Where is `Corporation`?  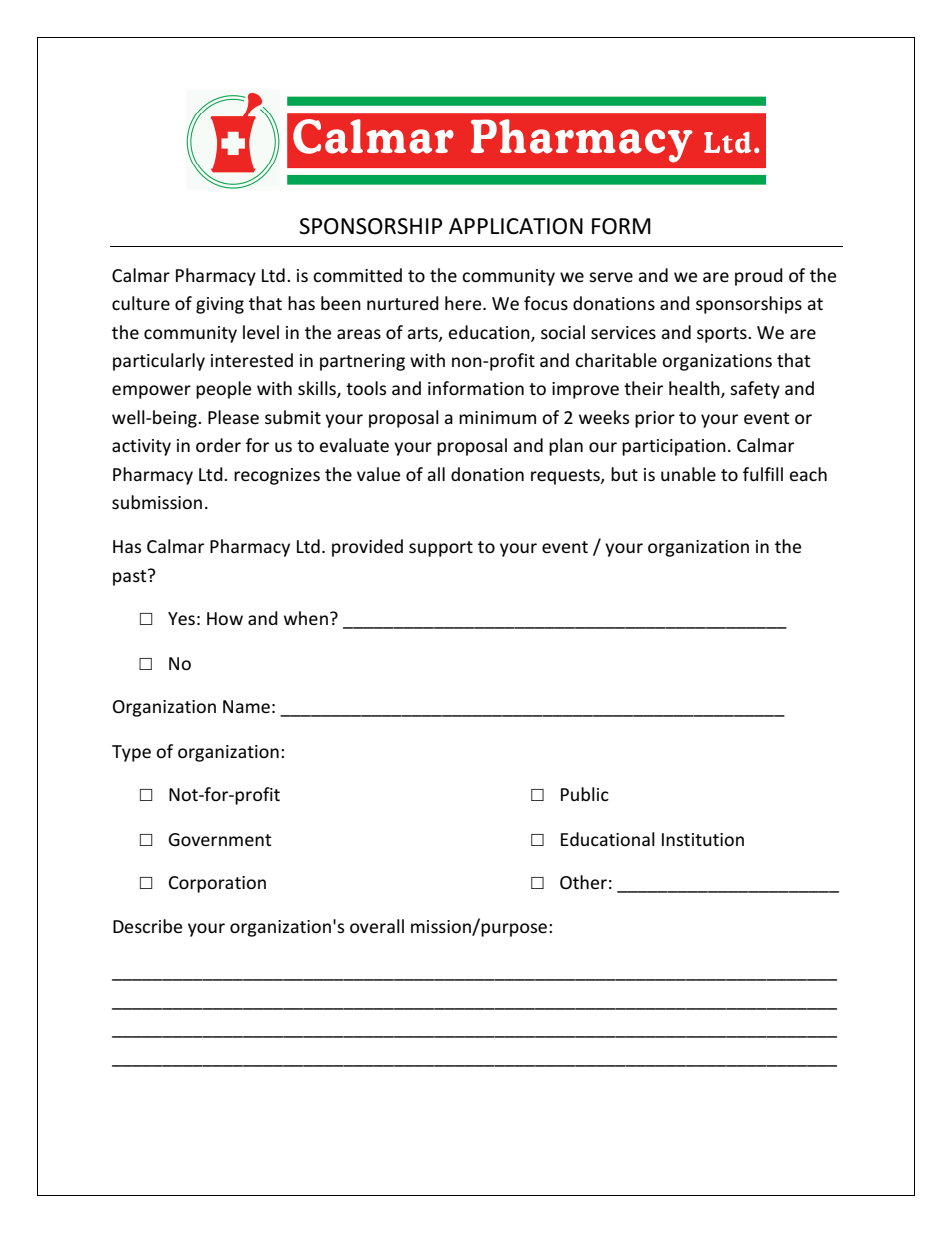
Corporation is located at coordinates (217, 884).
